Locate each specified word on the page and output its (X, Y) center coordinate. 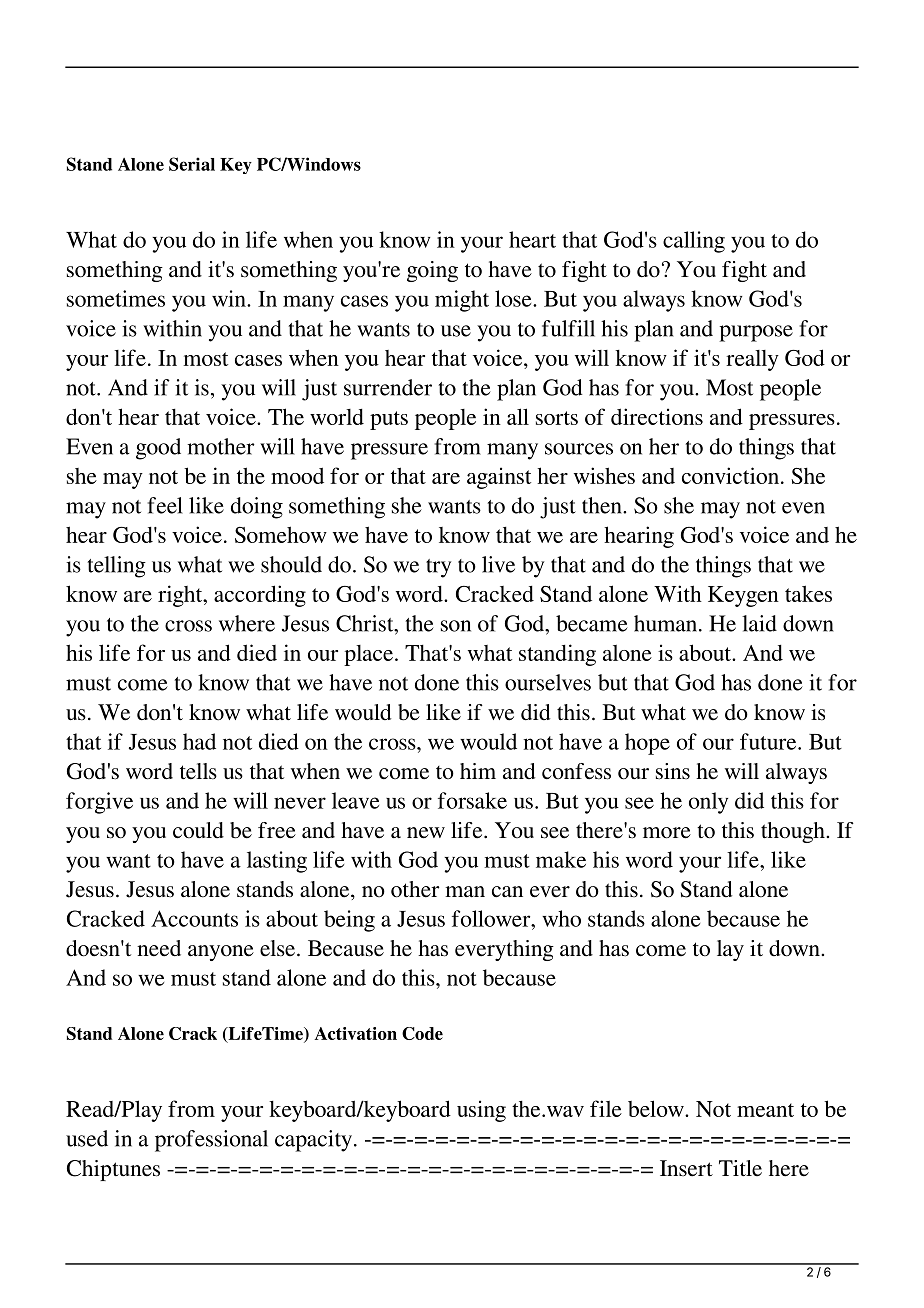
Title (740, 1168)
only (708, 803)
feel (165, 505)
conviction (730, 475)
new (426, 833)
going (432, 271)
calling (694, 242)
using (481, 1111)
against (499, 478)
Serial (192, 164)
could (198, 830)
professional (211, 1141)
